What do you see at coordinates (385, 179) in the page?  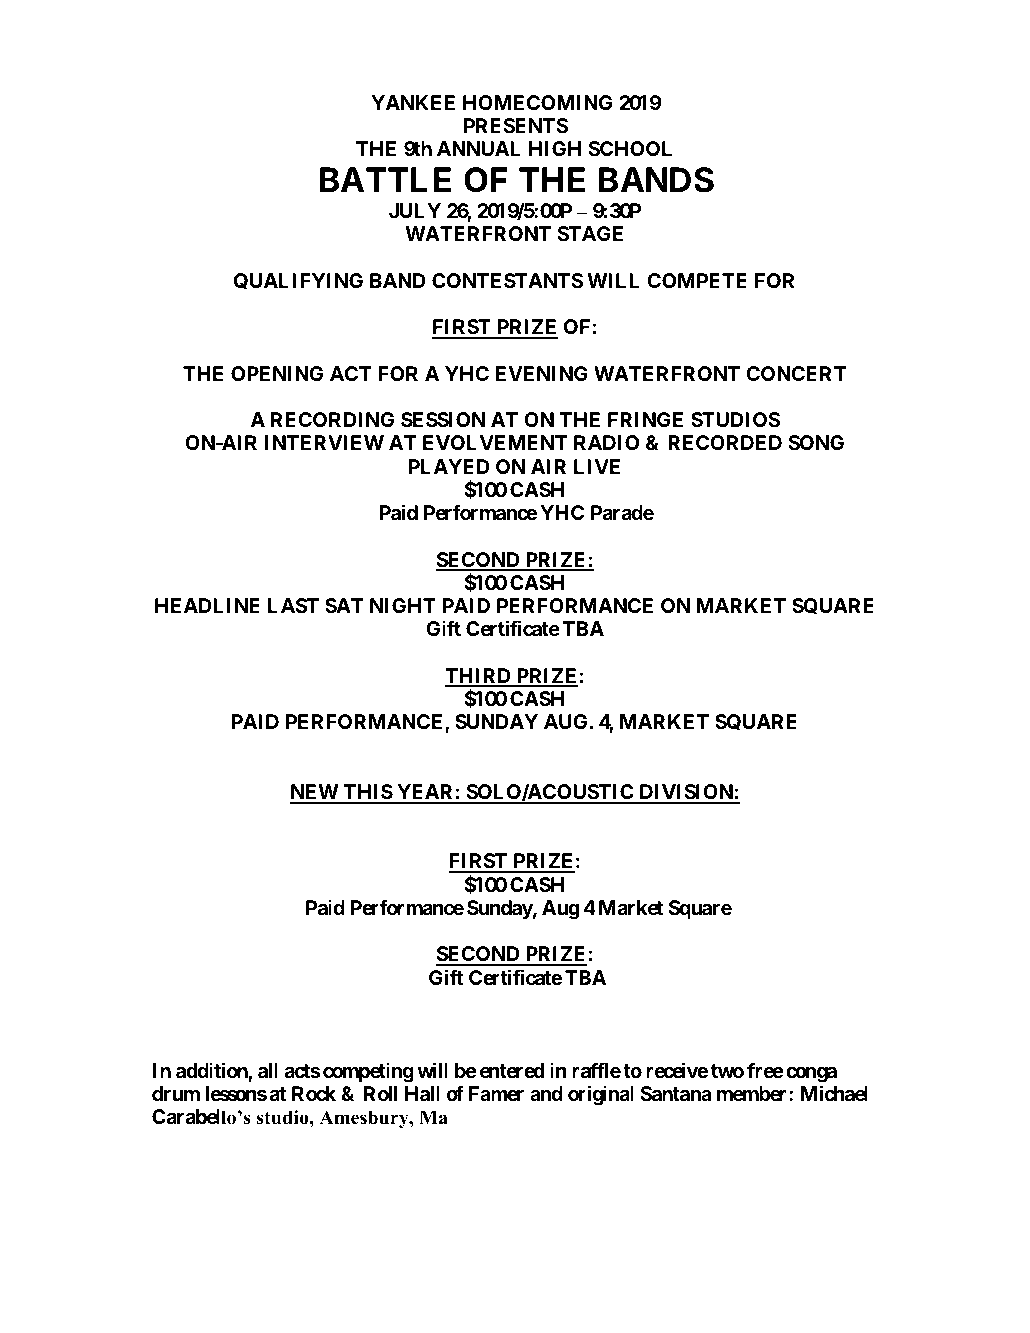 I see `BATTLE` at bounding box center [385, 179].
